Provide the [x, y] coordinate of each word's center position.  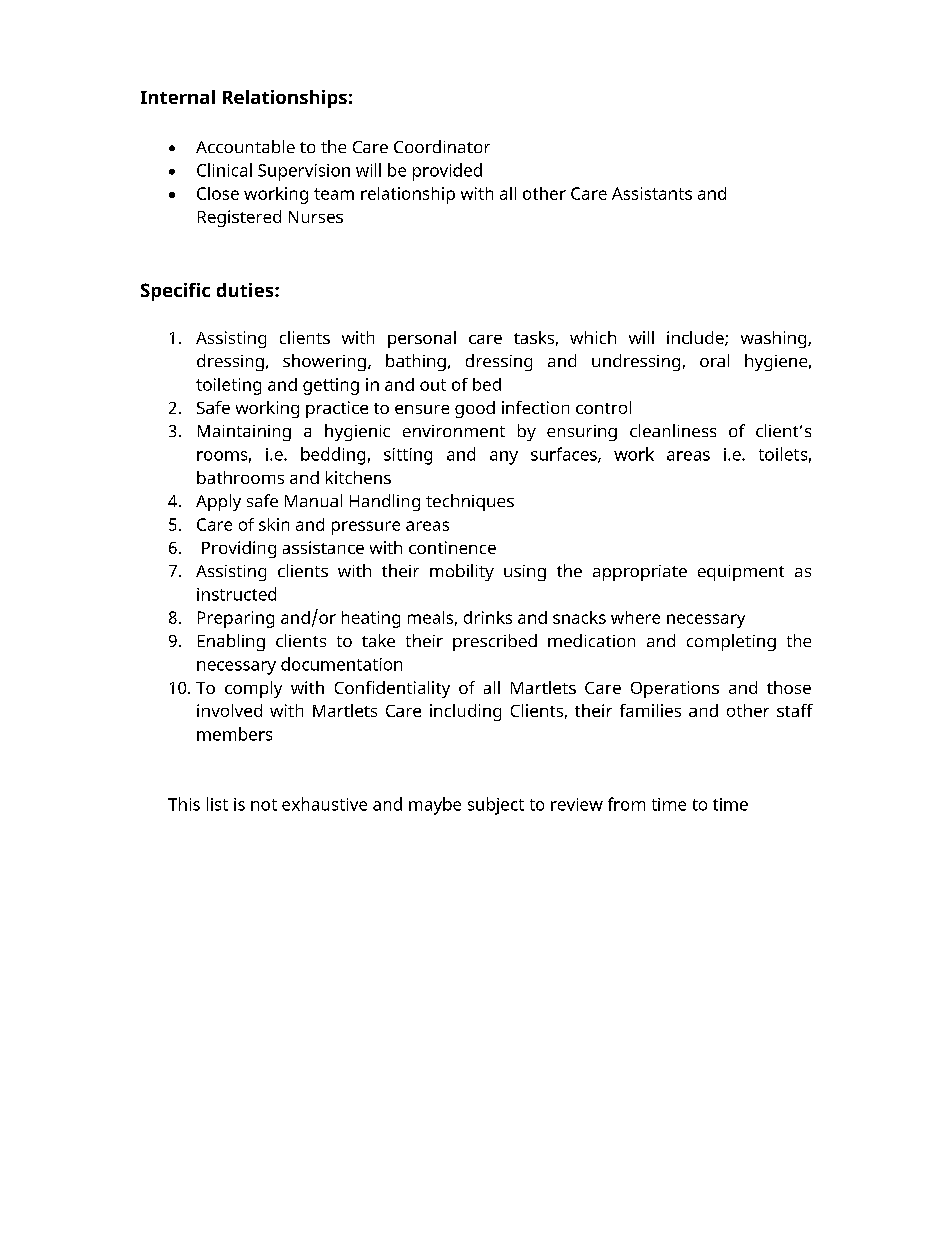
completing [731, 642]
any [504, 458]
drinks [488, 617]
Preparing [236, 619]
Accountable [245, 146]
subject [496, 806]
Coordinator [442, 146]
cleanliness [673, 430]
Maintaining [244, 433]
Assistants [652, 193]
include [696, 338]
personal [422, 339]
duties [246, 290]
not [264, 805]
